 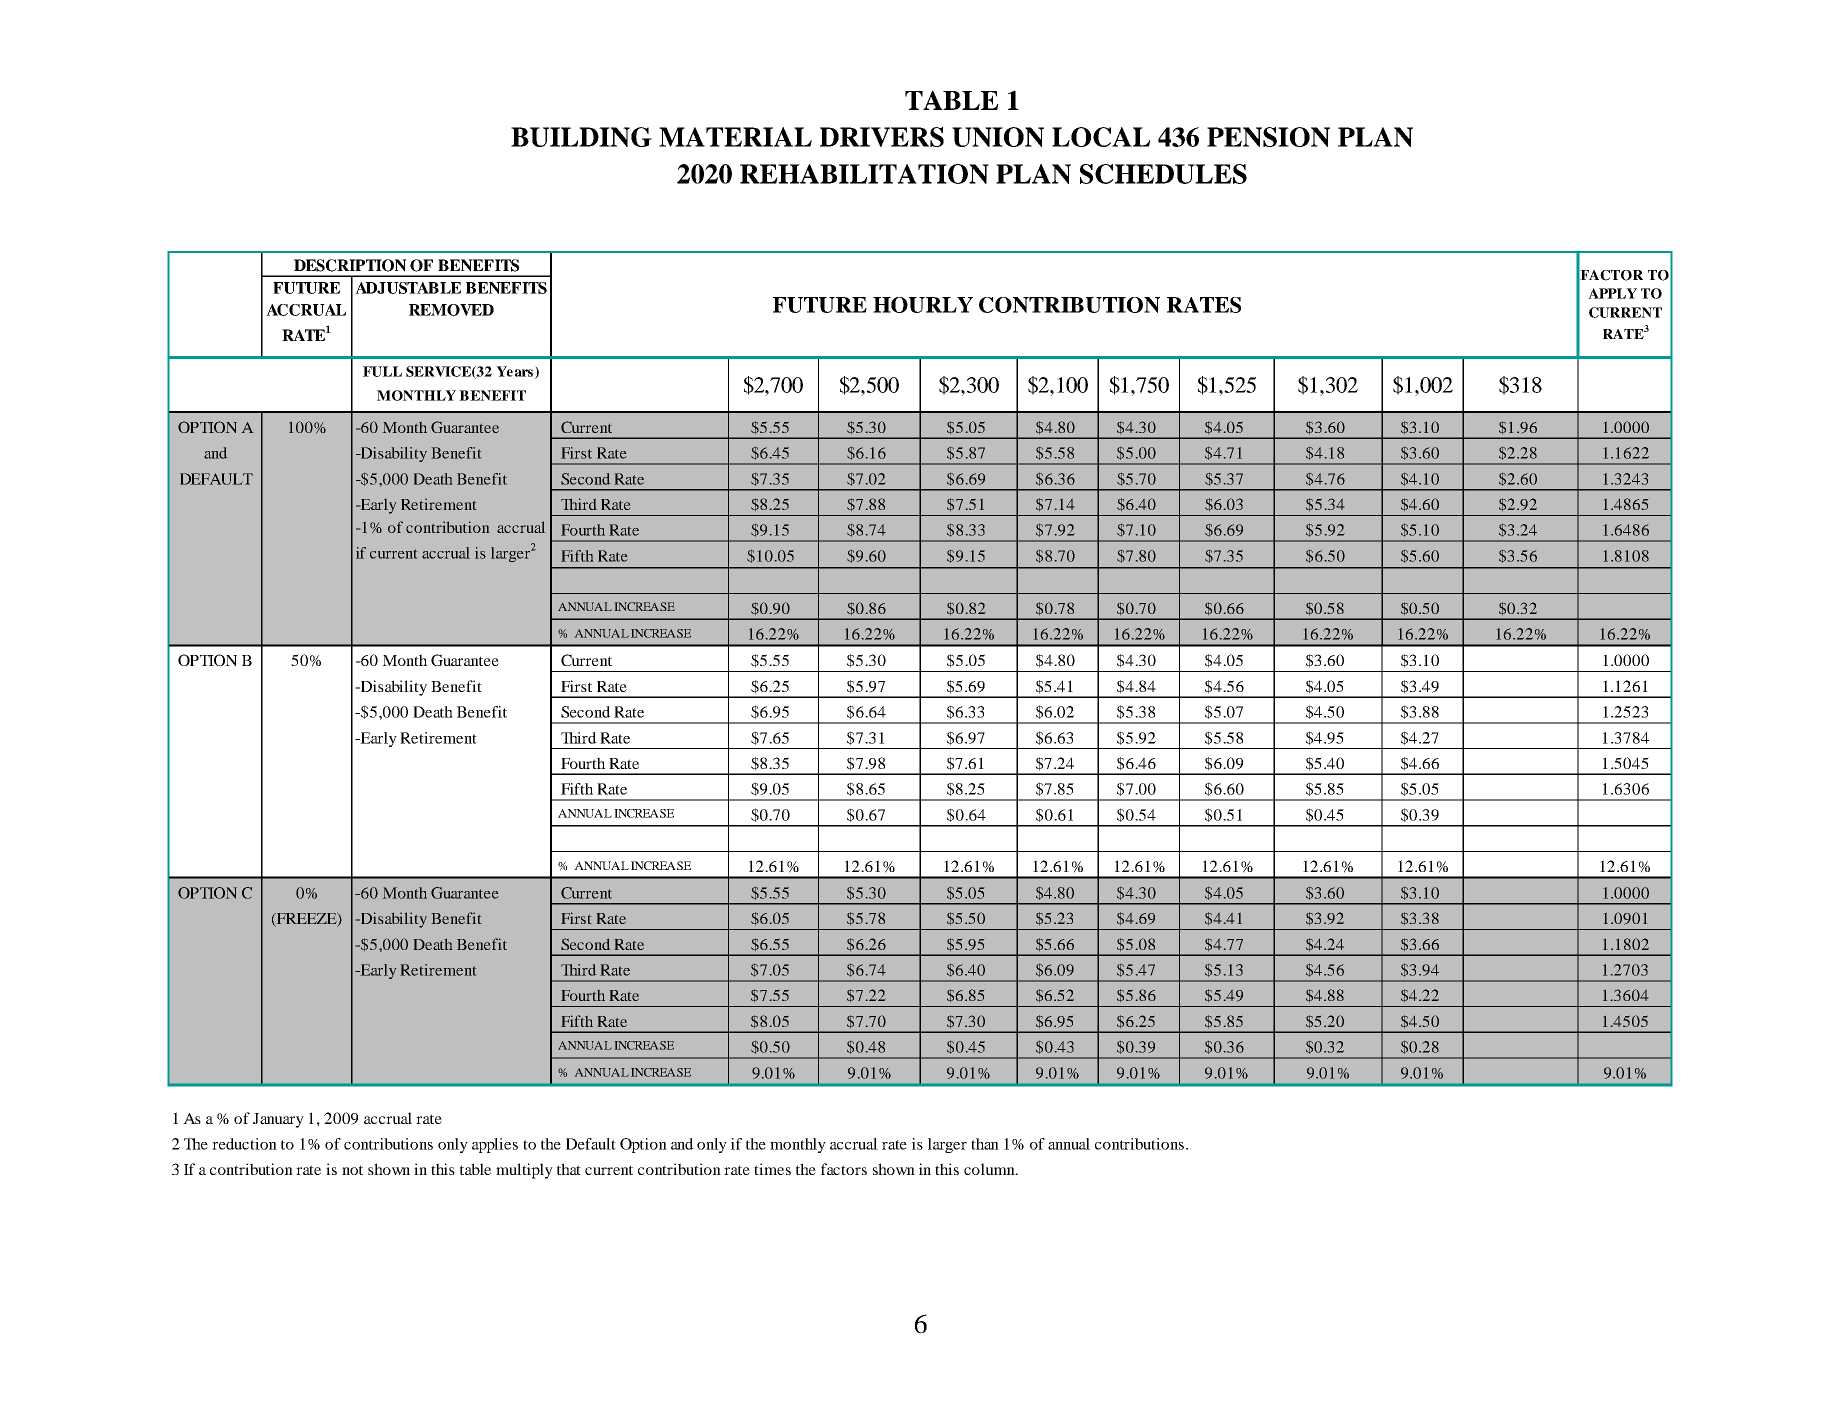 I want to click on PENSION, so click(x=1268, y=137).
